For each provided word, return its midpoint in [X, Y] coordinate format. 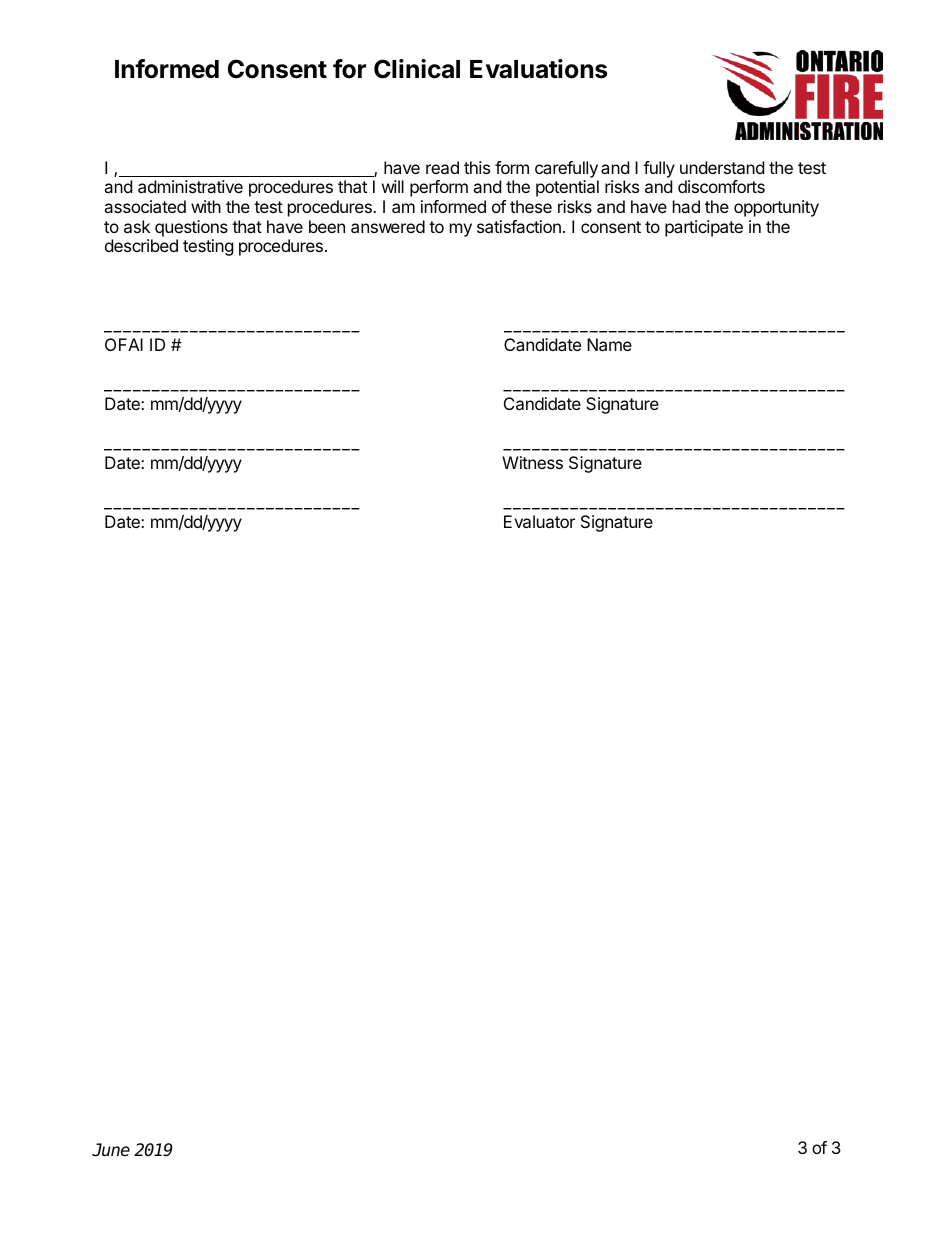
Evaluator [539, 521]
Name [609, 344]
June [111, 1150]
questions [191, 228]
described [141, 245]
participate [704, 228]
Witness [532, 462]
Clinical [417, 69]
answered [388, 226]
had [686, 206]
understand [722, 167]
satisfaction [519, 226]
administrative [190, 186]
